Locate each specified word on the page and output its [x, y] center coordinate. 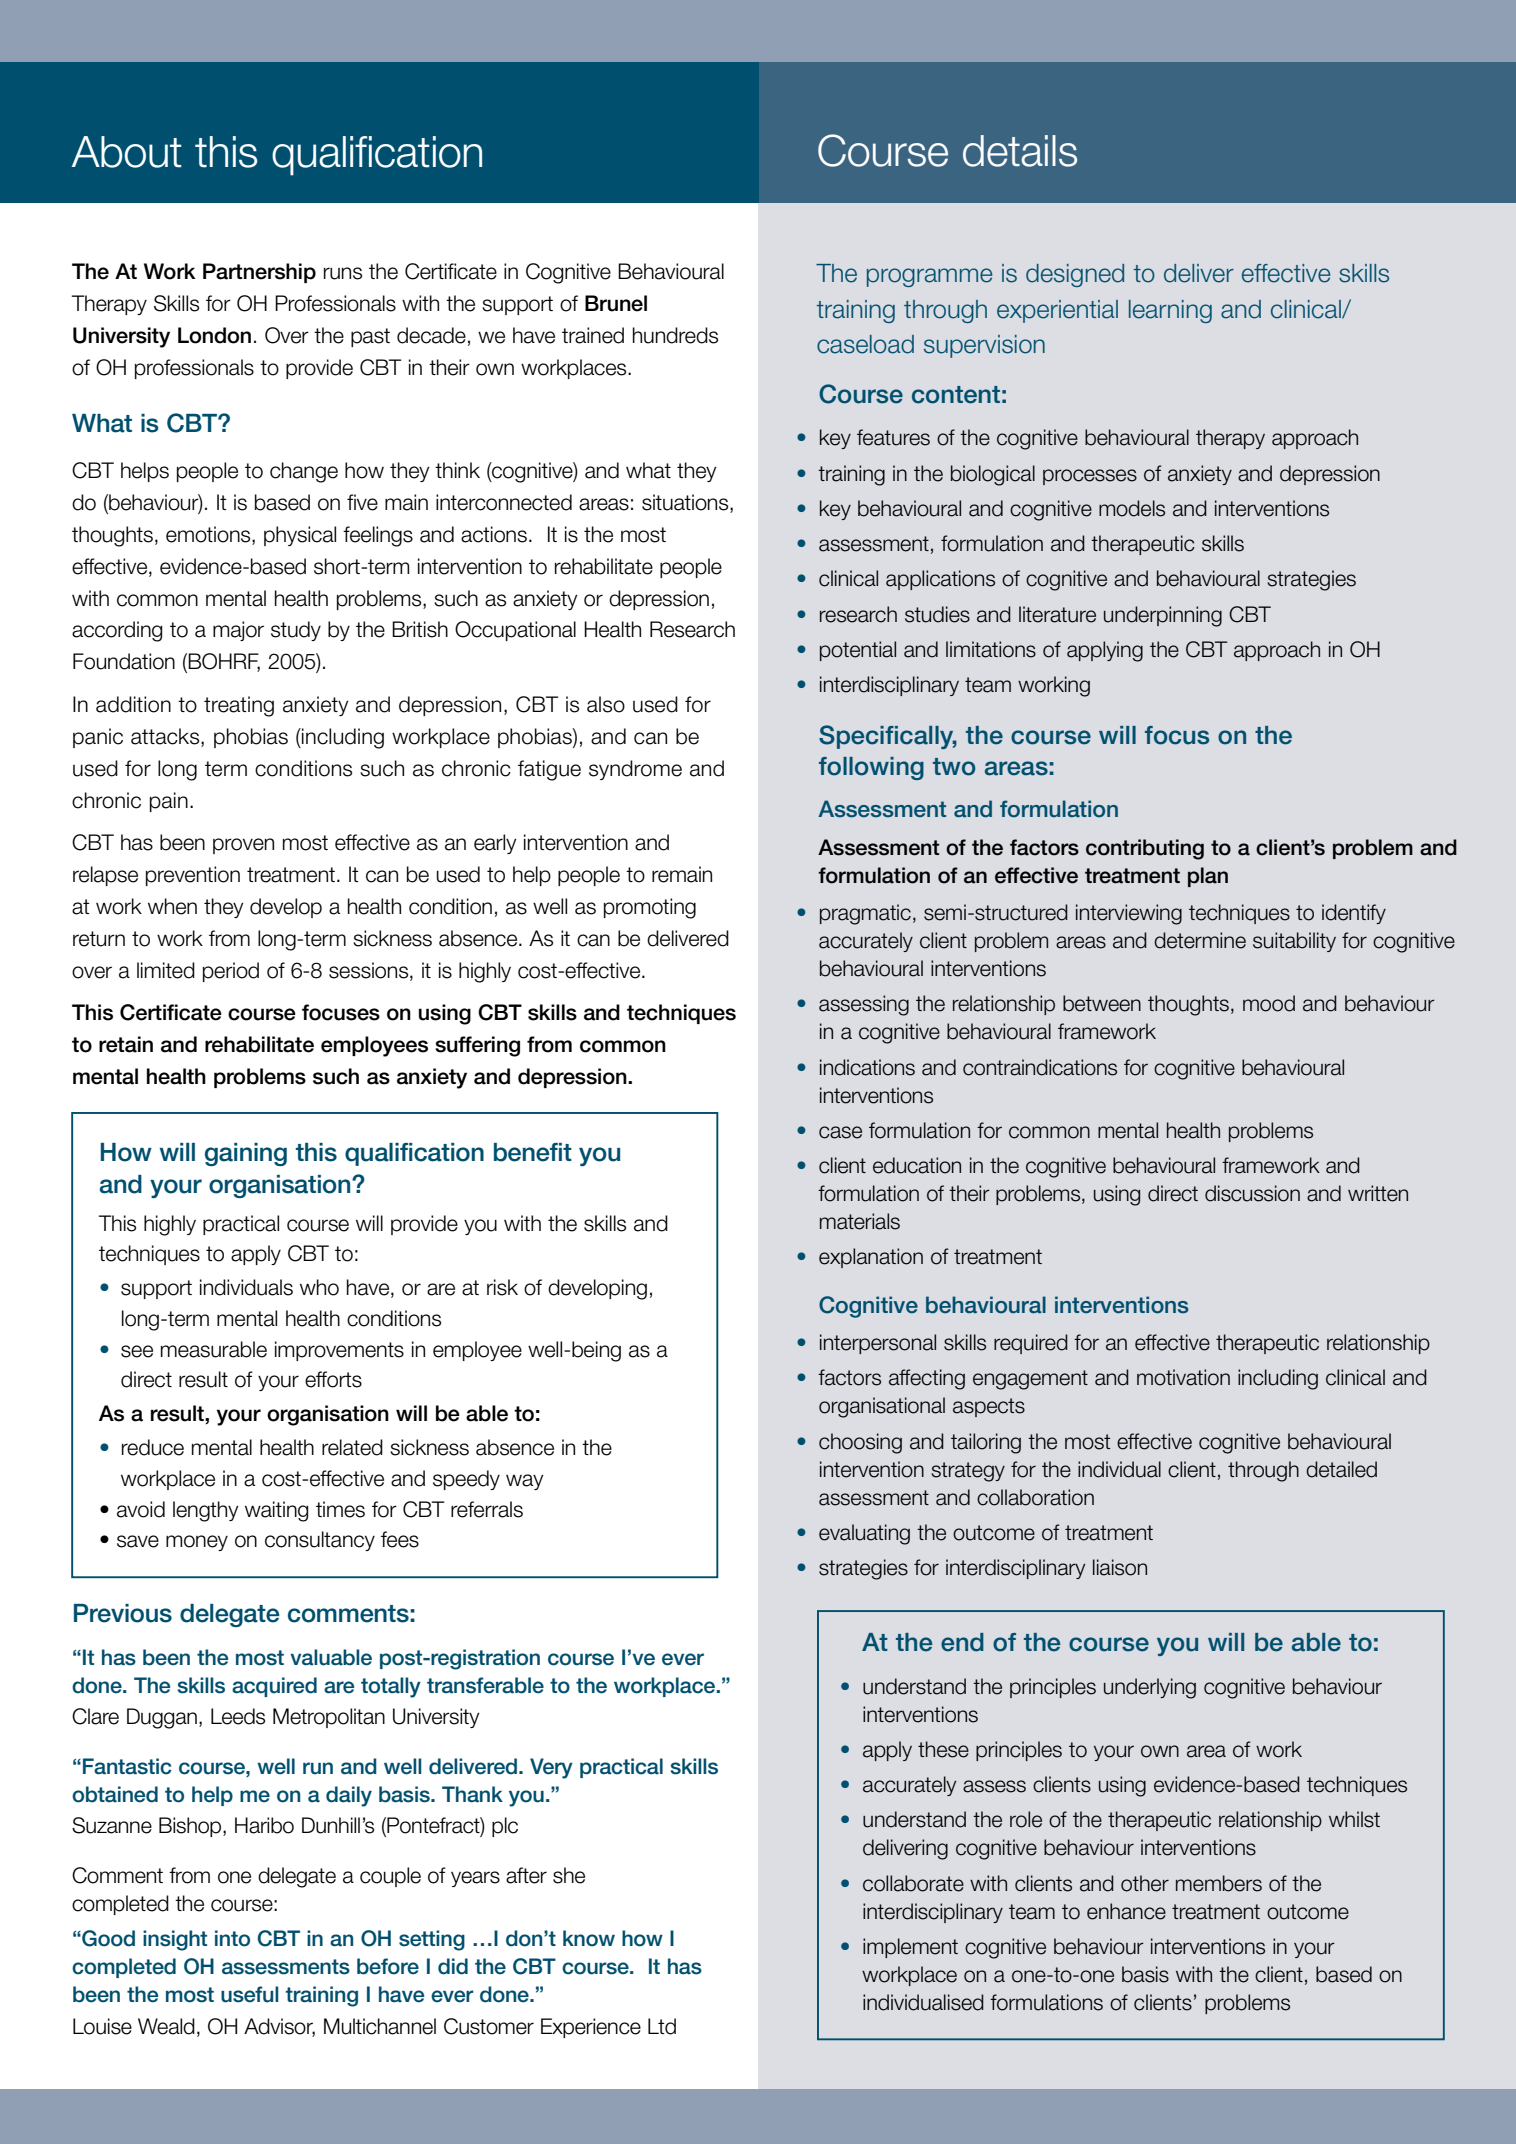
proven [243, 846]
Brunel [616, 303]
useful [250, 1994]
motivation [1183, 1377]
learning [1170, 311]
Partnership [259, 273]
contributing [1145, 849]
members [1219, 1883]
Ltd [662, 2026]
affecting [927, 1379]
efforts [333, 1379]
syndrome [635, 770]
